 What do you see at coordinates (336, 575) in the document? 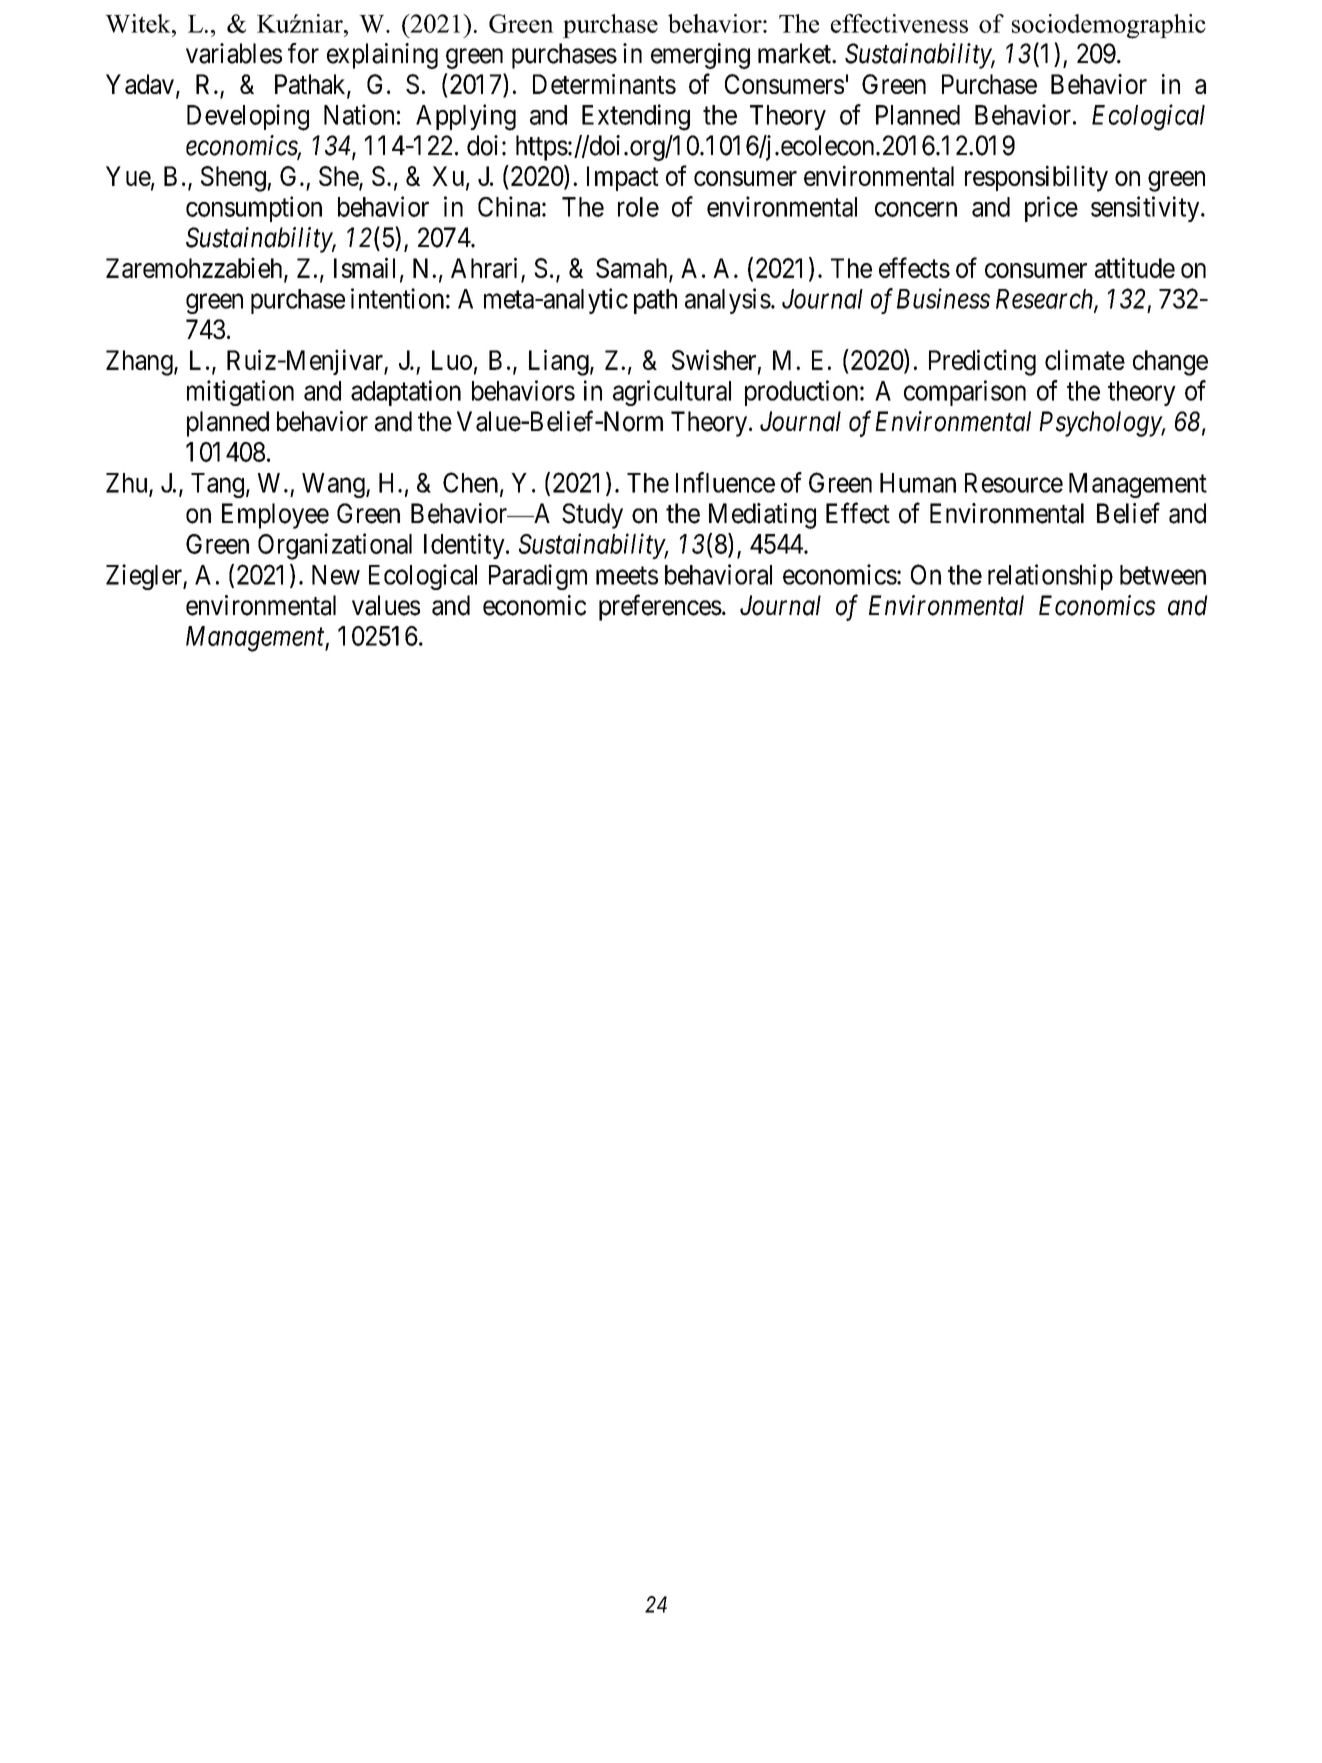
I see `New` at bounding box center [336, 575].
